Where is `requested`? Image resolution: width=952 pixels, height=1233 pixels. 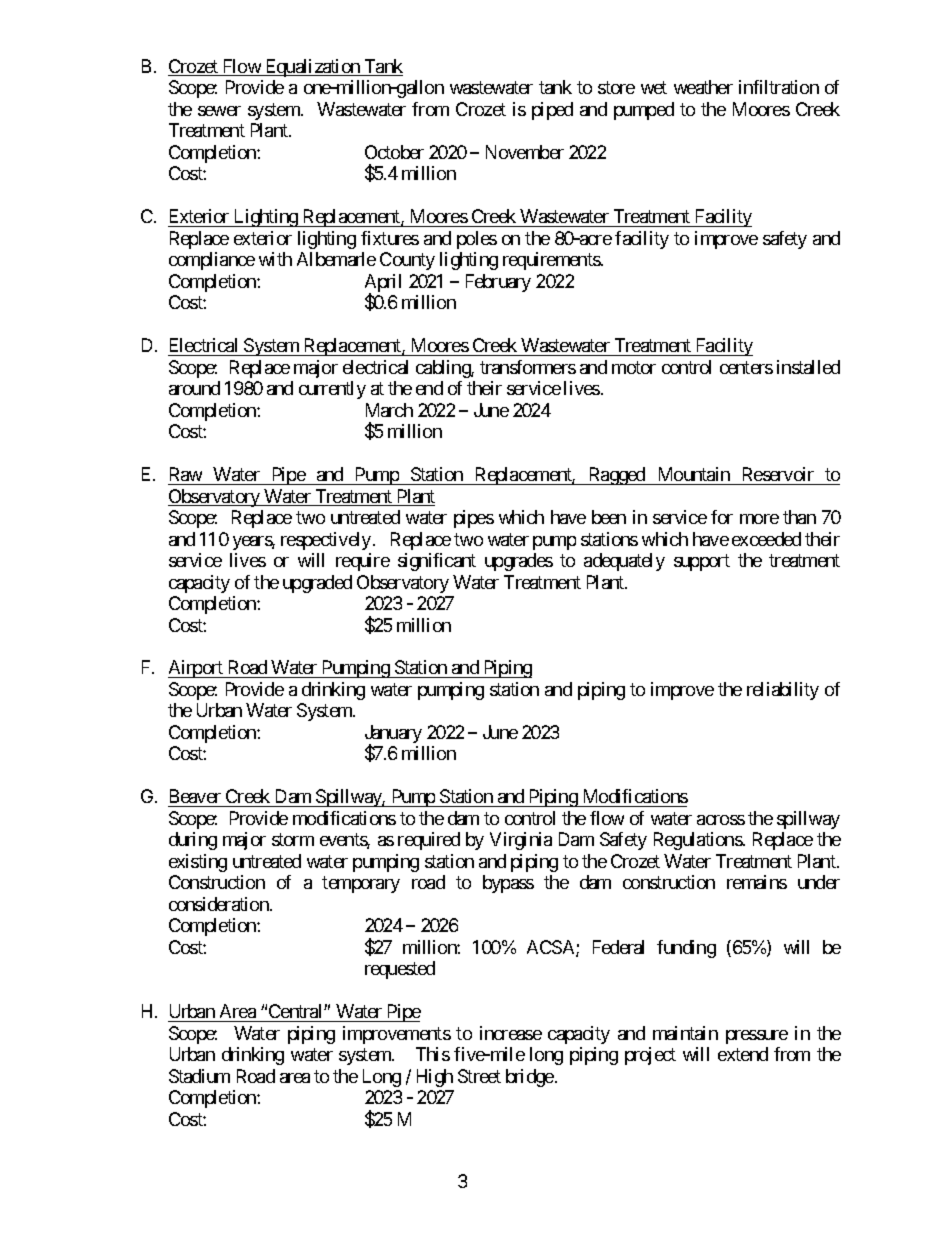 requested is located at coordinates (400, 970).
